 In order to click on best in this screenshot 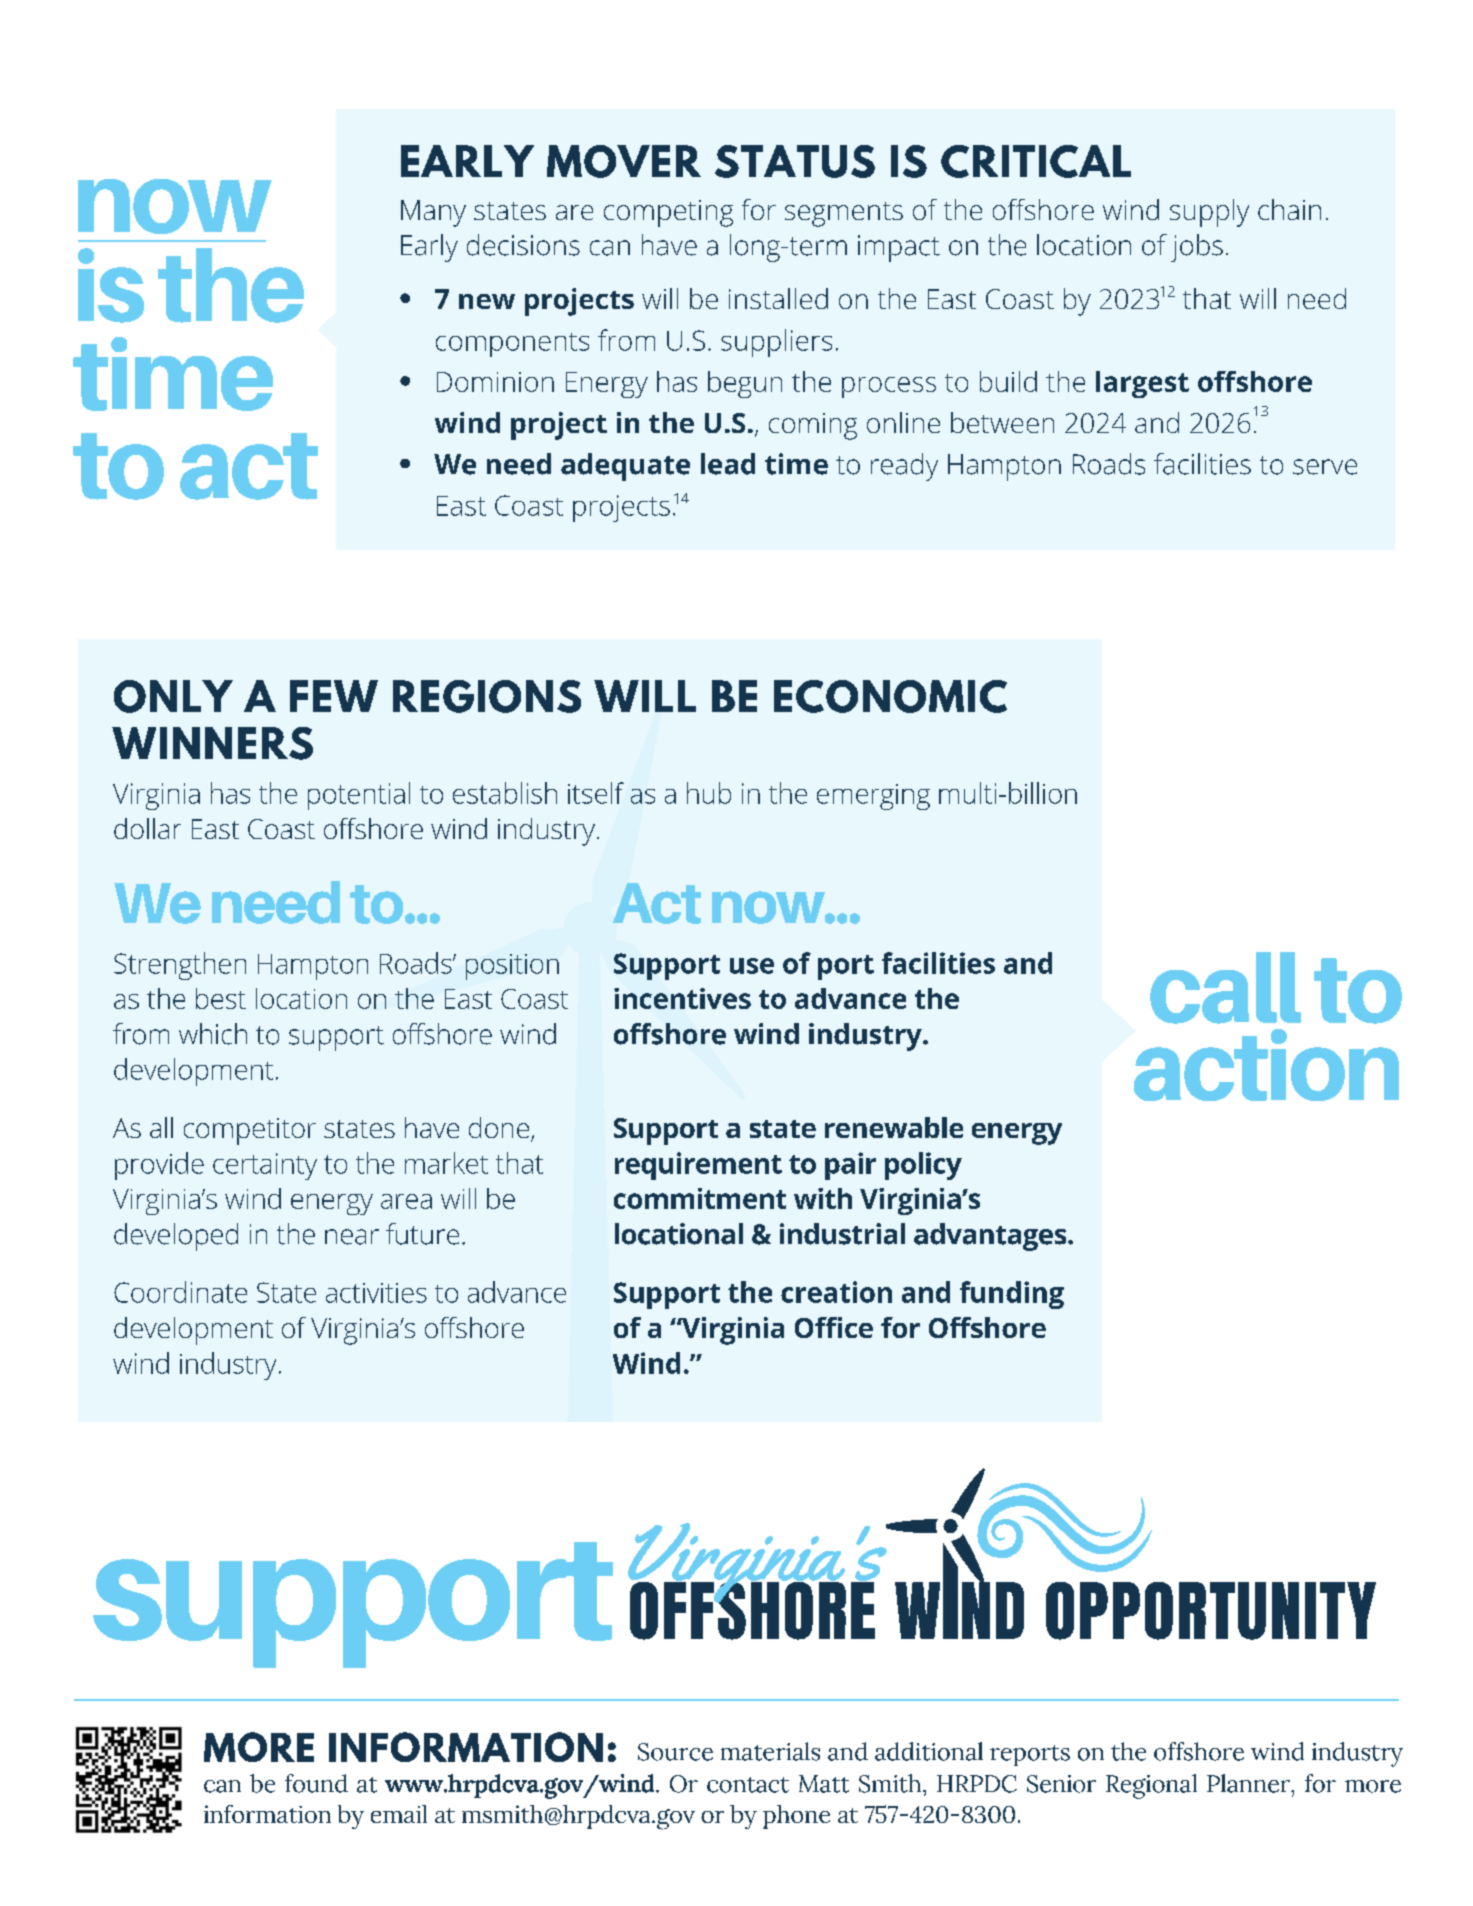, I will do `click(221, 998)`.
